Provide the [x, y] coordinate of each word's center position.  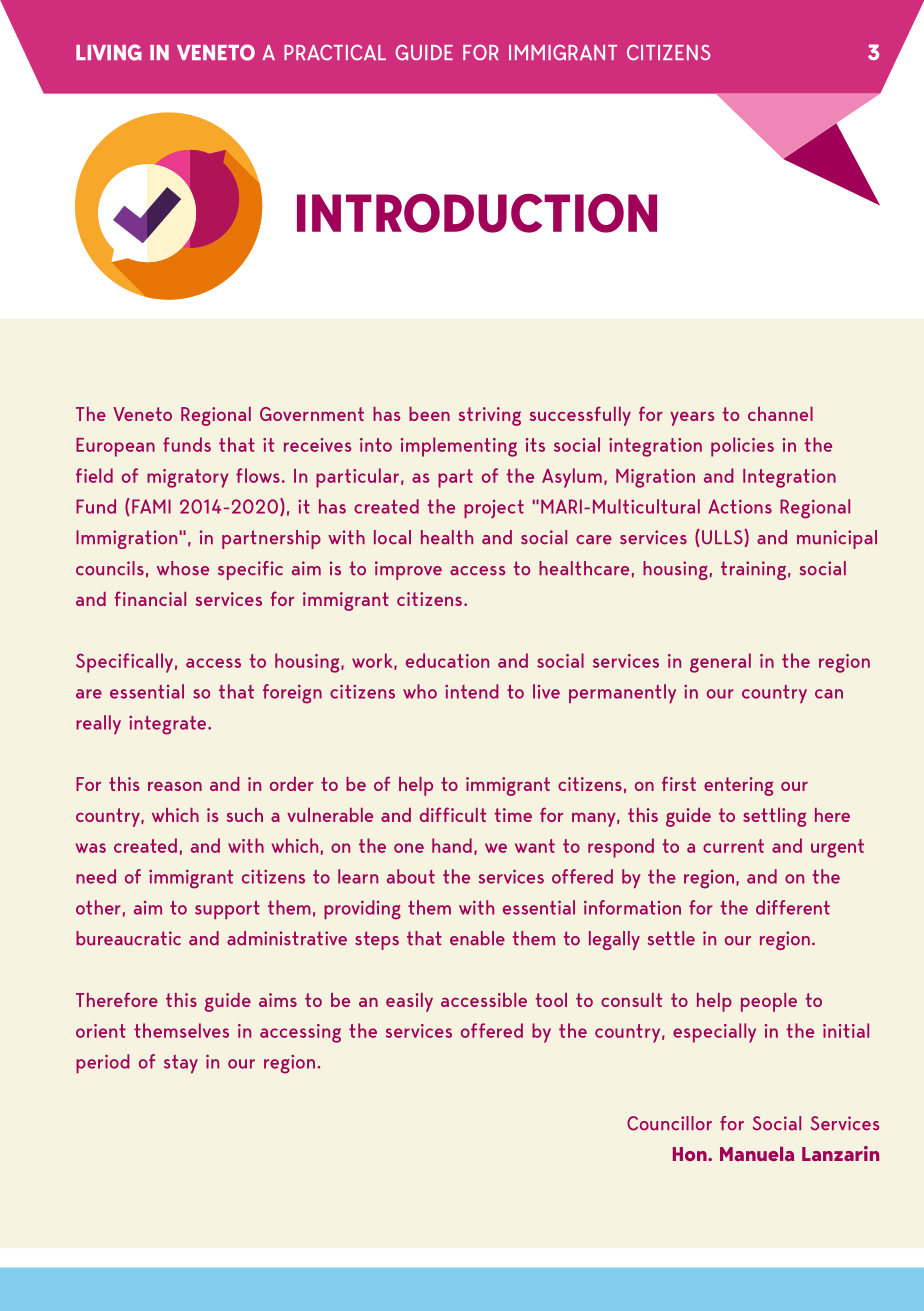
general [720, 663]
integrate [167, 725]
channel [780, 414]
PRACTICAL [335, 53]
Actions [740, 506]
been [429, 414]
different [793, 907]
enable [477, 938]
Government [312, 414]
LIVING [109, 52]
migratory [187, 478]
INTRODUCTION [477, 213]
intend [472, 691]
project [494, 509]
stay [181, 1064]
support [227, 910]
